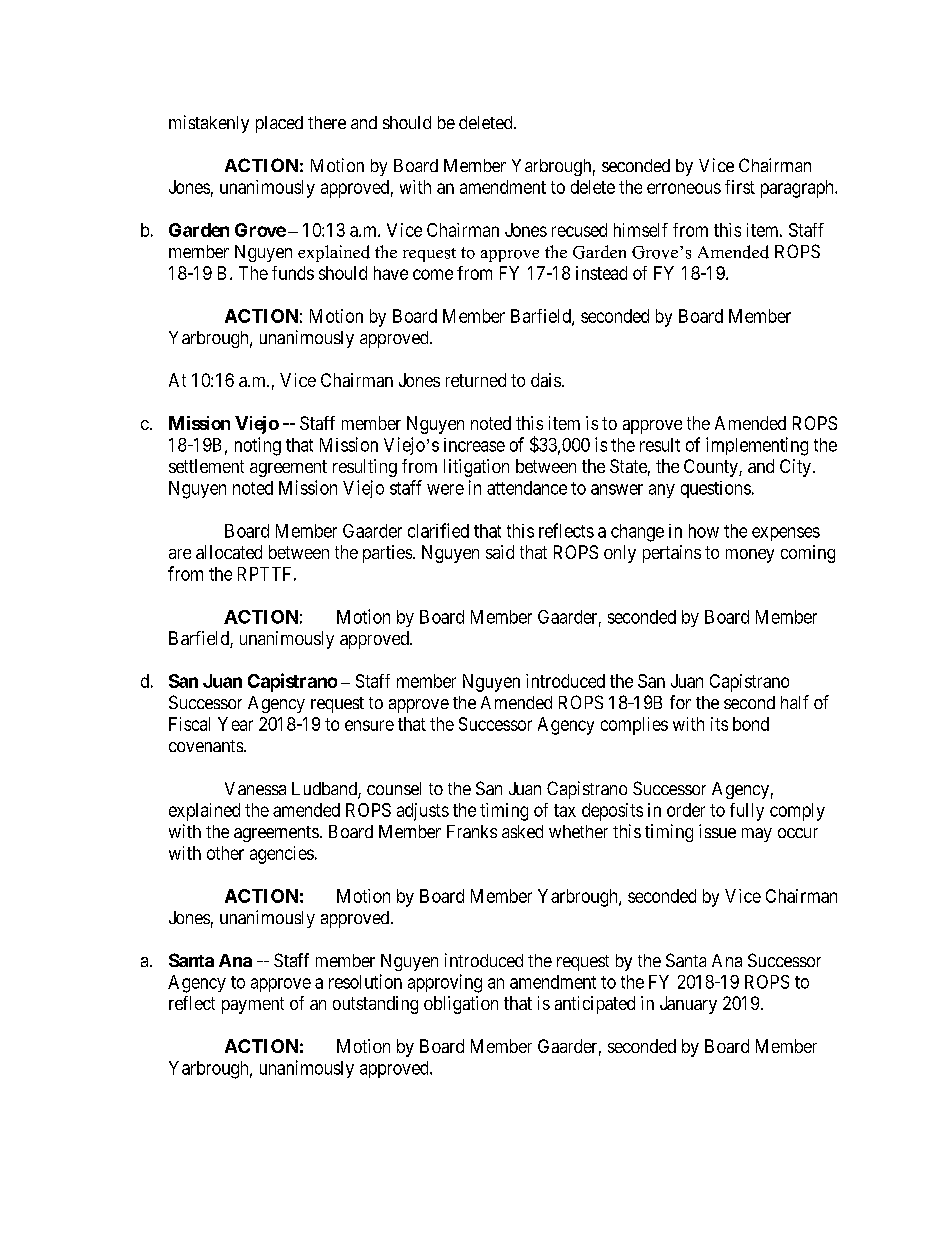  Describe the element at coordinates (279, 124) in the screenshot. I see `placed` at that location.
